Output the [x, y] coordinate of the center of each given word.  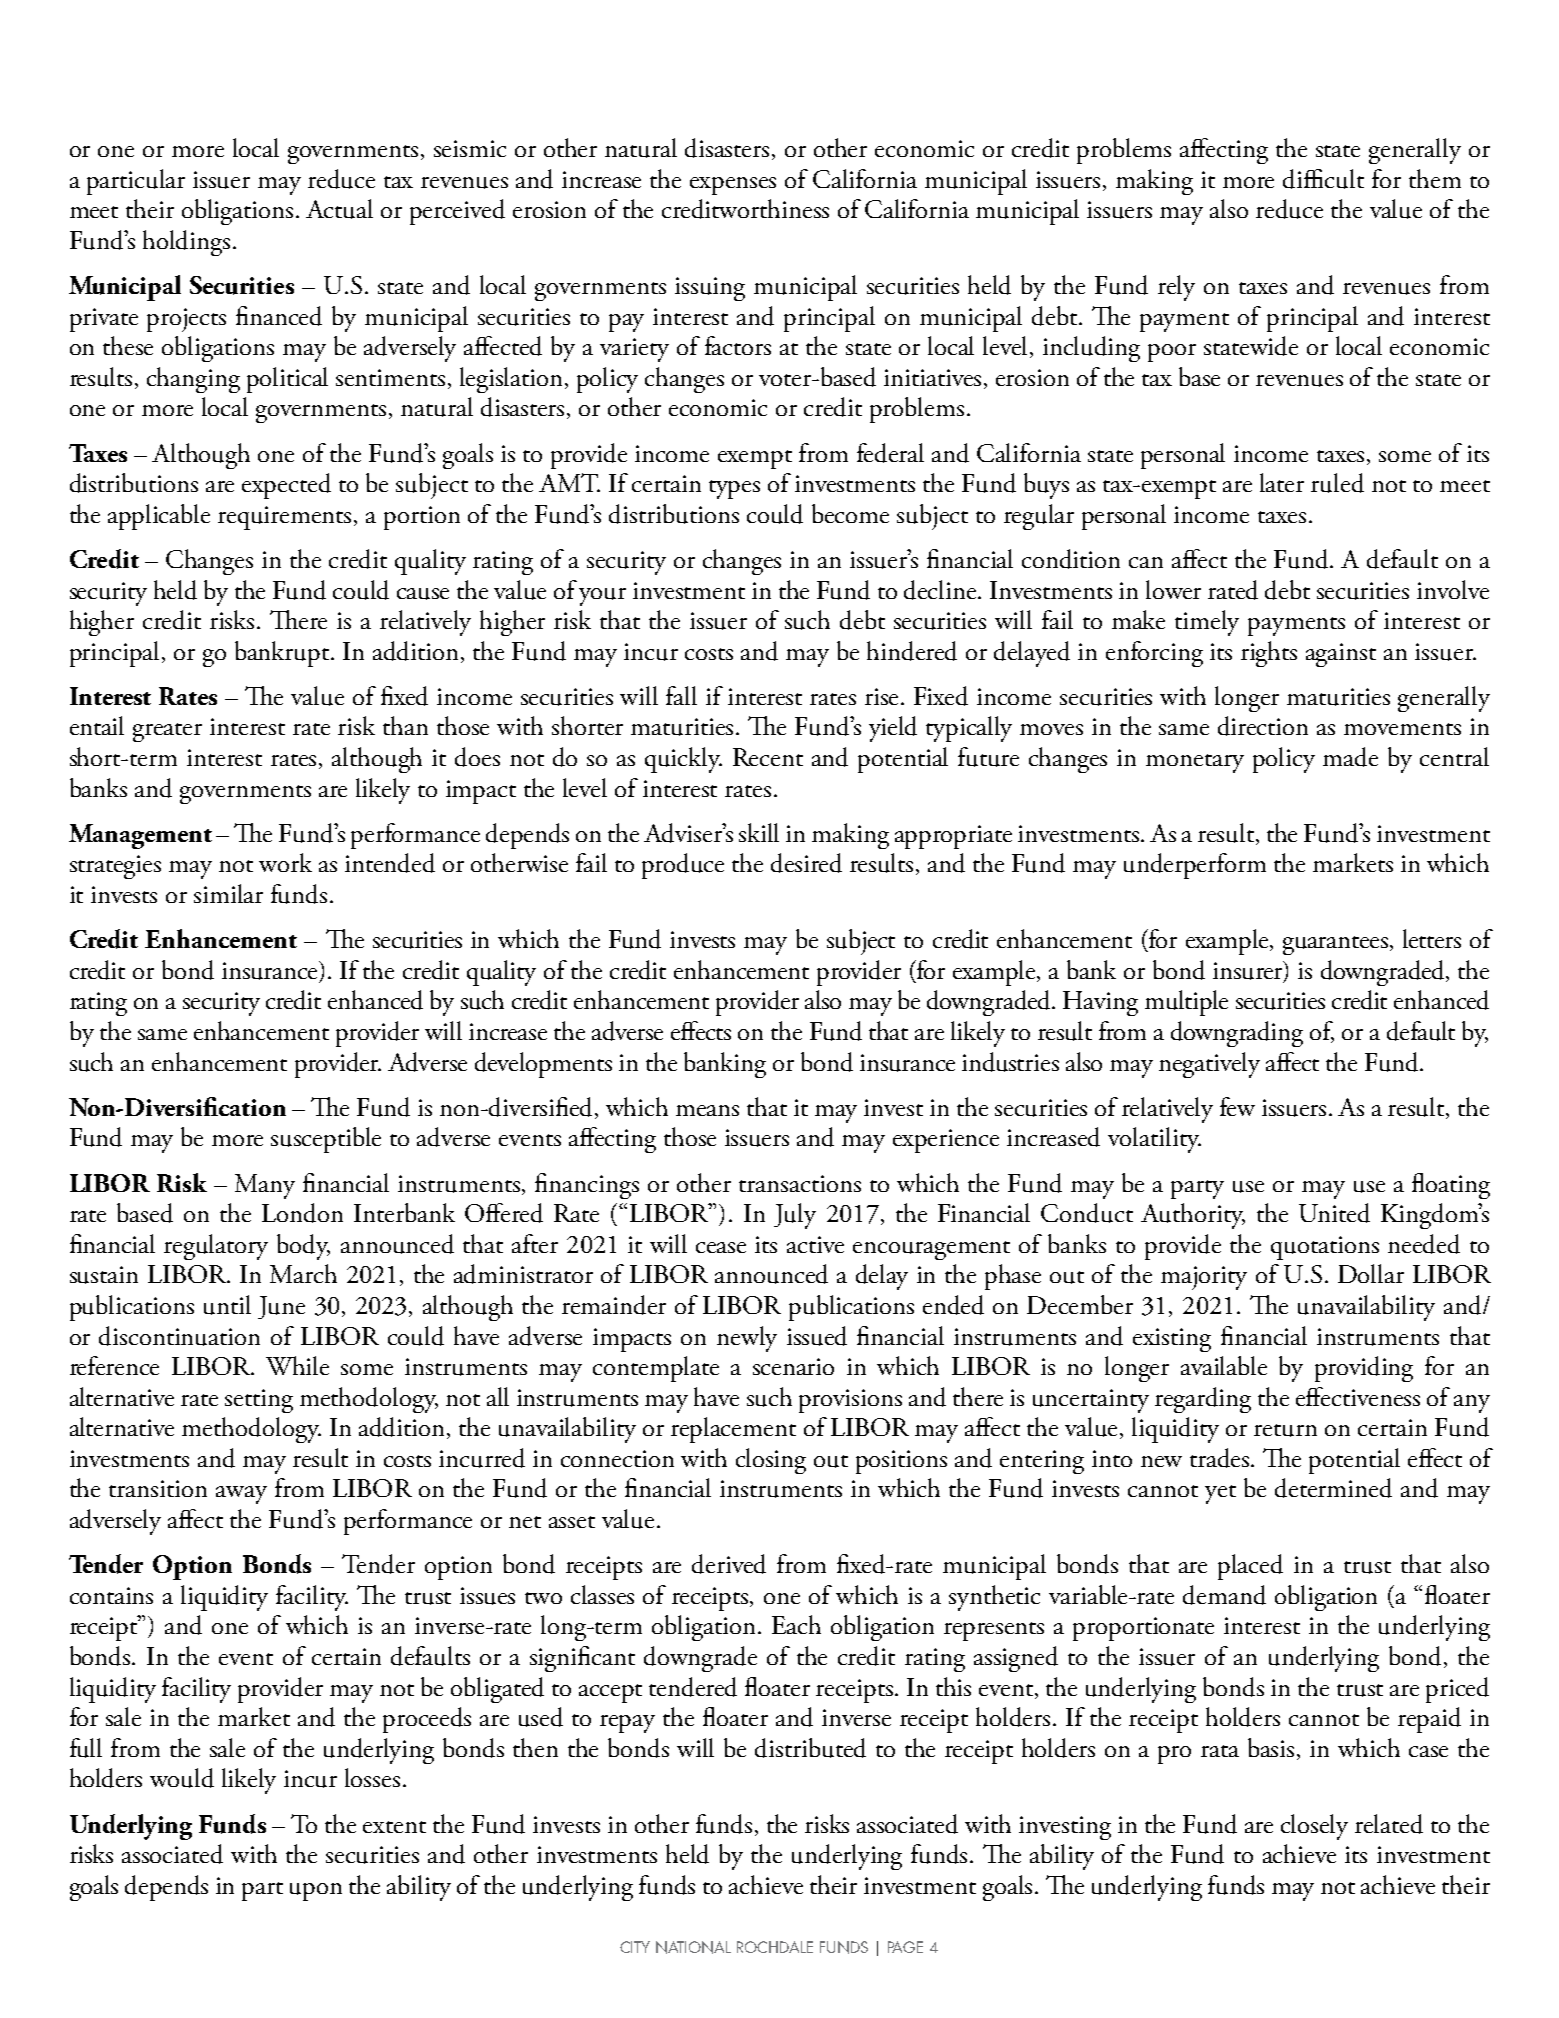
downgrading [1237, 1034]
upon [316, 1892]
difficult [1323, 179]
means [707, 1110]
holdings [186, 243]
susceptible [326, 1140]
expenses [733, 186]
